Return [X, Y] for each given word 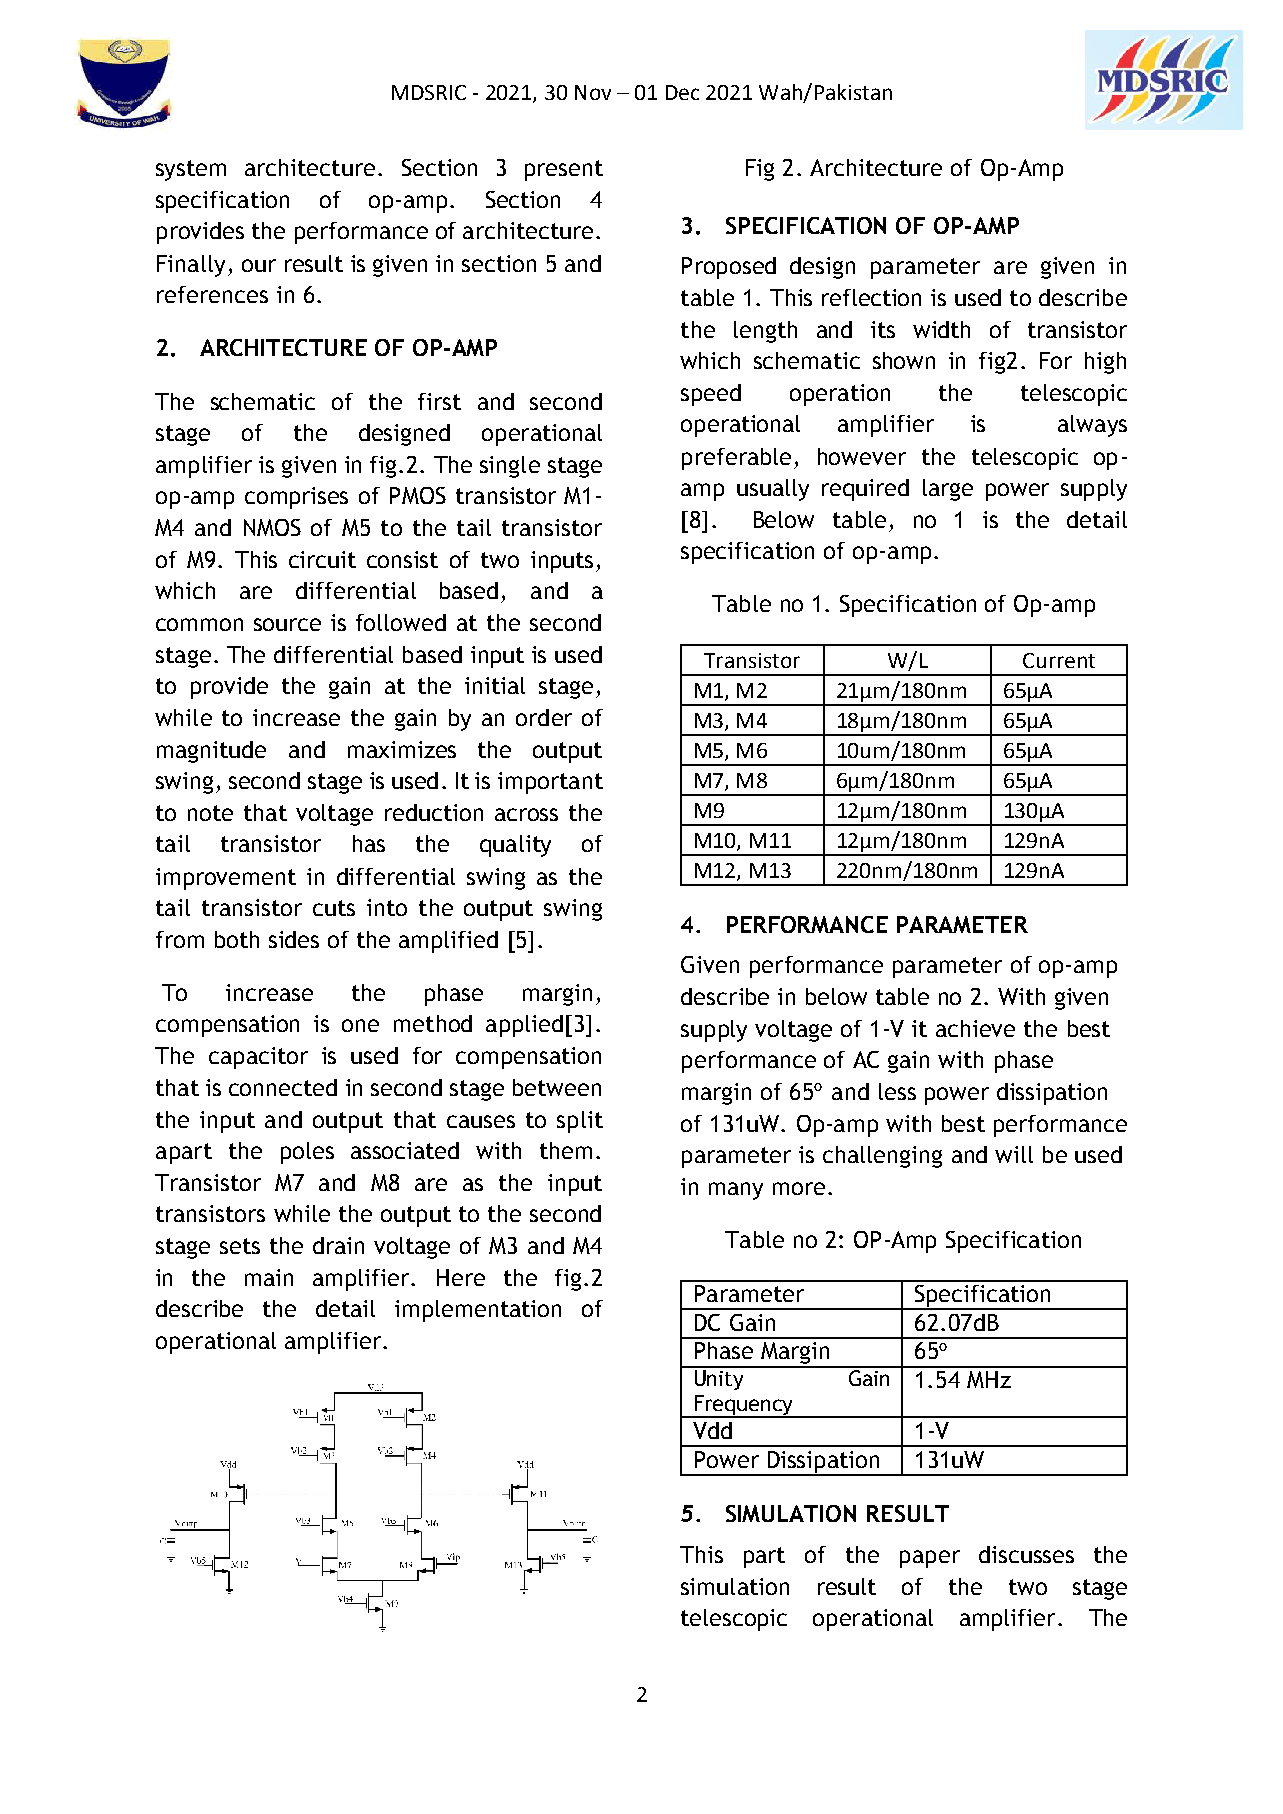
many [736, 1191]
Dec [682, 92]
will [1014, 1154]
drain [338, 1245]
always [1092, 426]
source [287, 624]
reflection [871, 297]
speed [711, 395]
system [191, 170]
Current [1059, 660]
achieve [975, 1028]
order [544, 717]
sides [294, 939]
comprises [296, 498]
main [269, 1277]
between [557, 1087]
